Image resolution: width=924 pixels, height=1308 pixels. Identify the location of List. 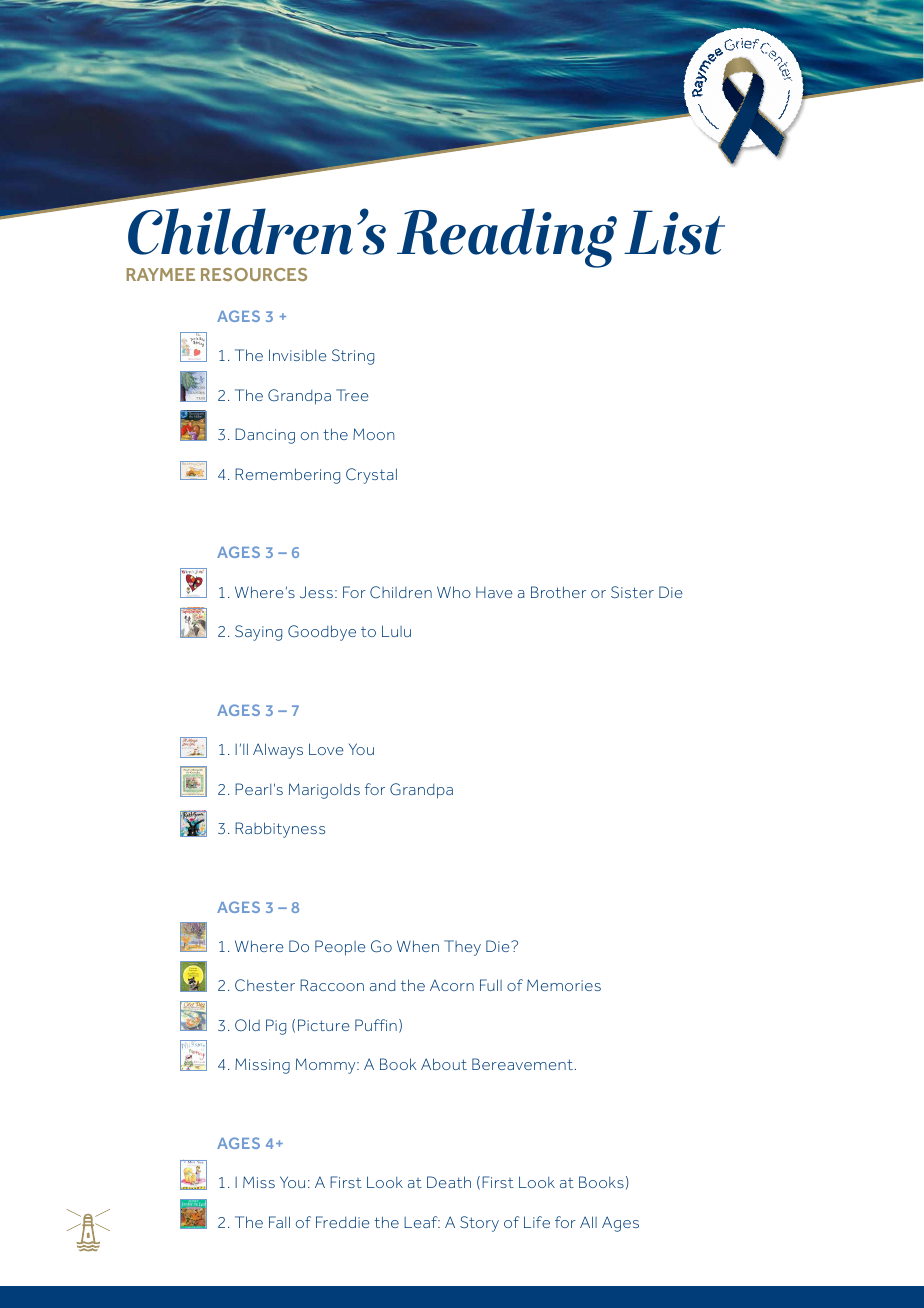
(674, 232).
